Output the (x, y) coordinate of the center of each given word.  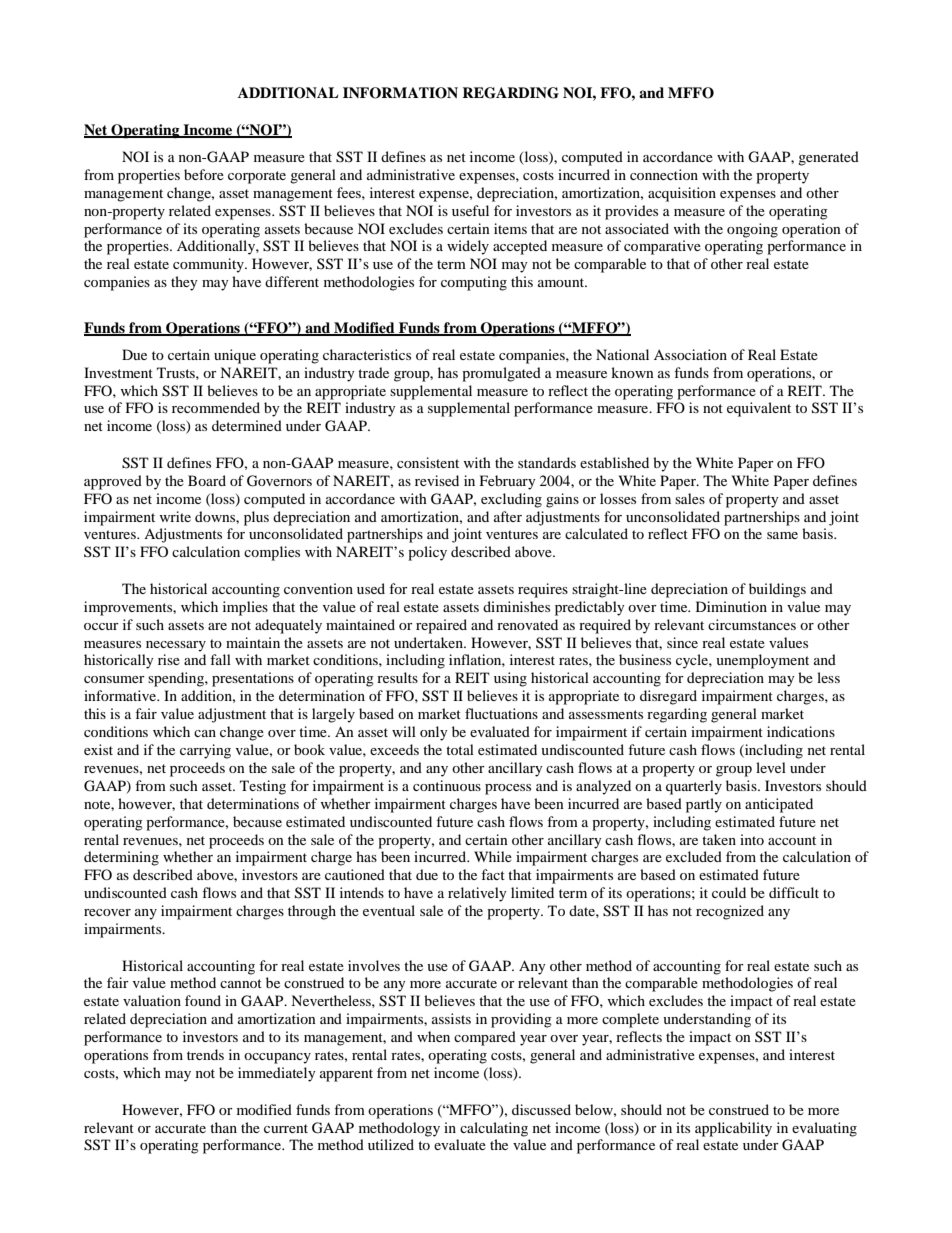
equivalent (759, 409)
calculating (494, 1129)
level (771, 767)
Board (207, 480)
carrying (205, 751)
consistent (428, 462)
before (204, 174)
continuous (447, 785)
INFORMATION (400, 93)
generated (828, 158)
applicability (733, 1129)
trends (205, 1054)
